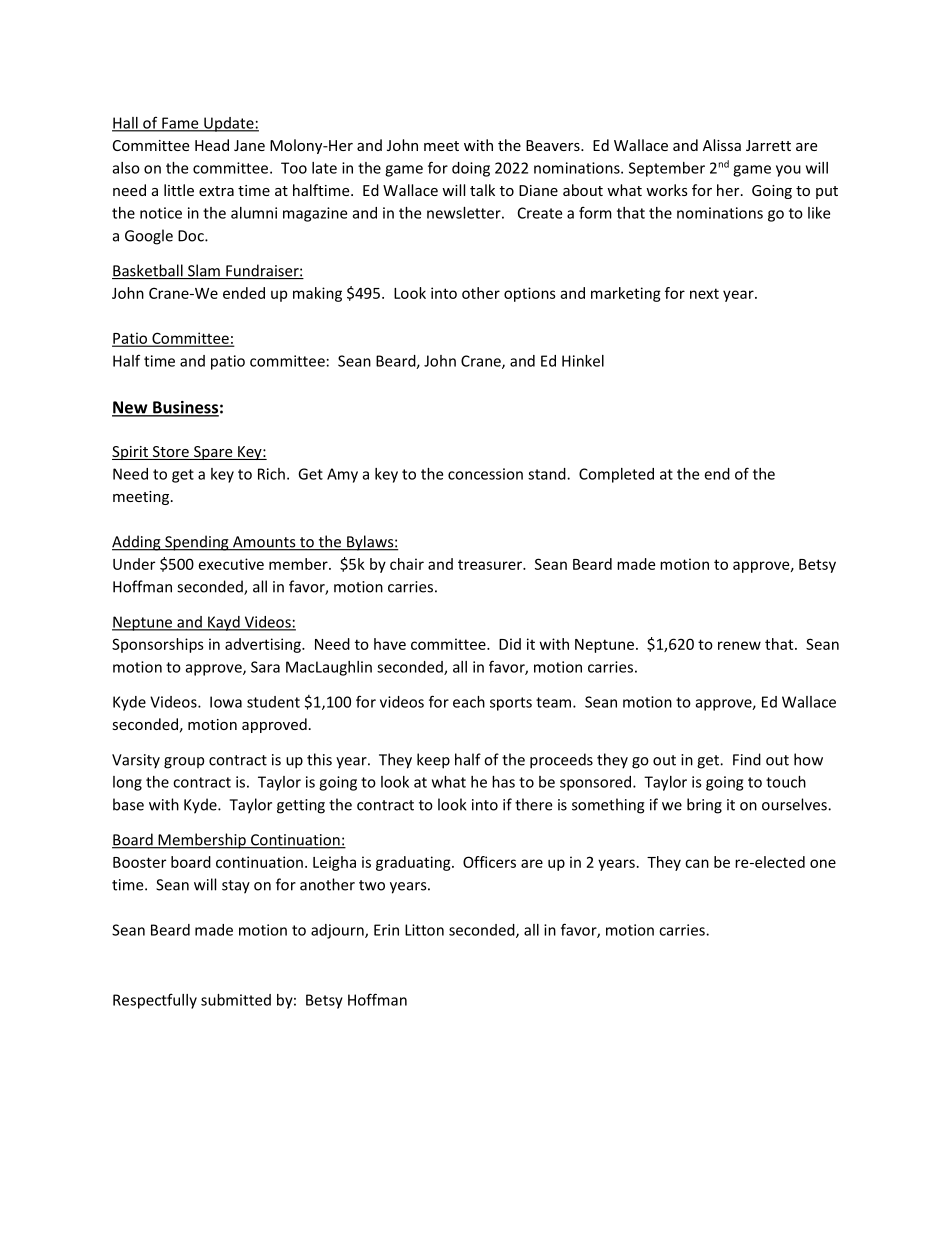 The width and height of the screenshot is (952, 1233). What do you see at coordinates (704, 293) in the screenshot?
I see `next` at bounding box center [704, 293].
